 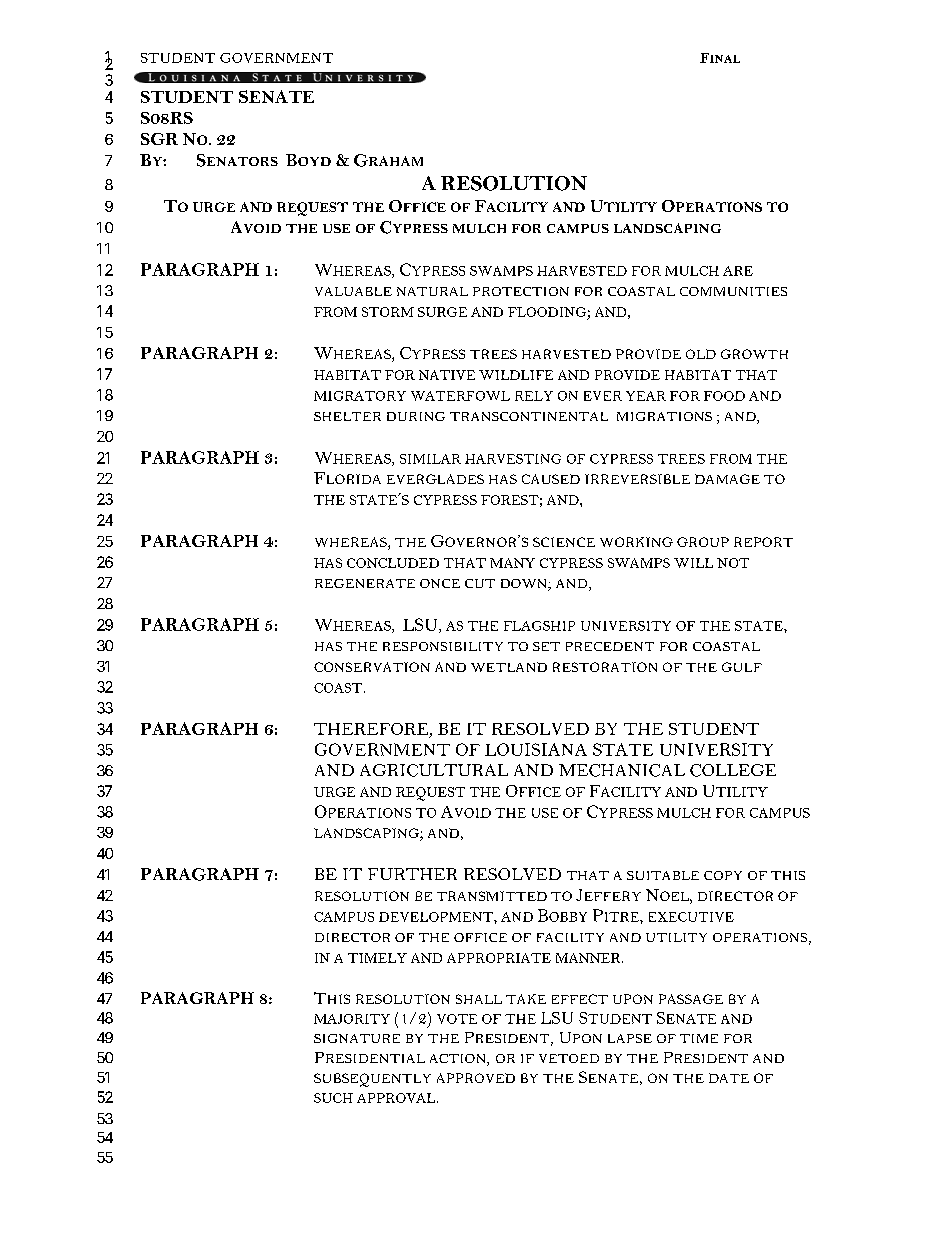 What do you see at coordinates (159, 139) in the image?
I see `SGR` at bounding box center [159, 139].
